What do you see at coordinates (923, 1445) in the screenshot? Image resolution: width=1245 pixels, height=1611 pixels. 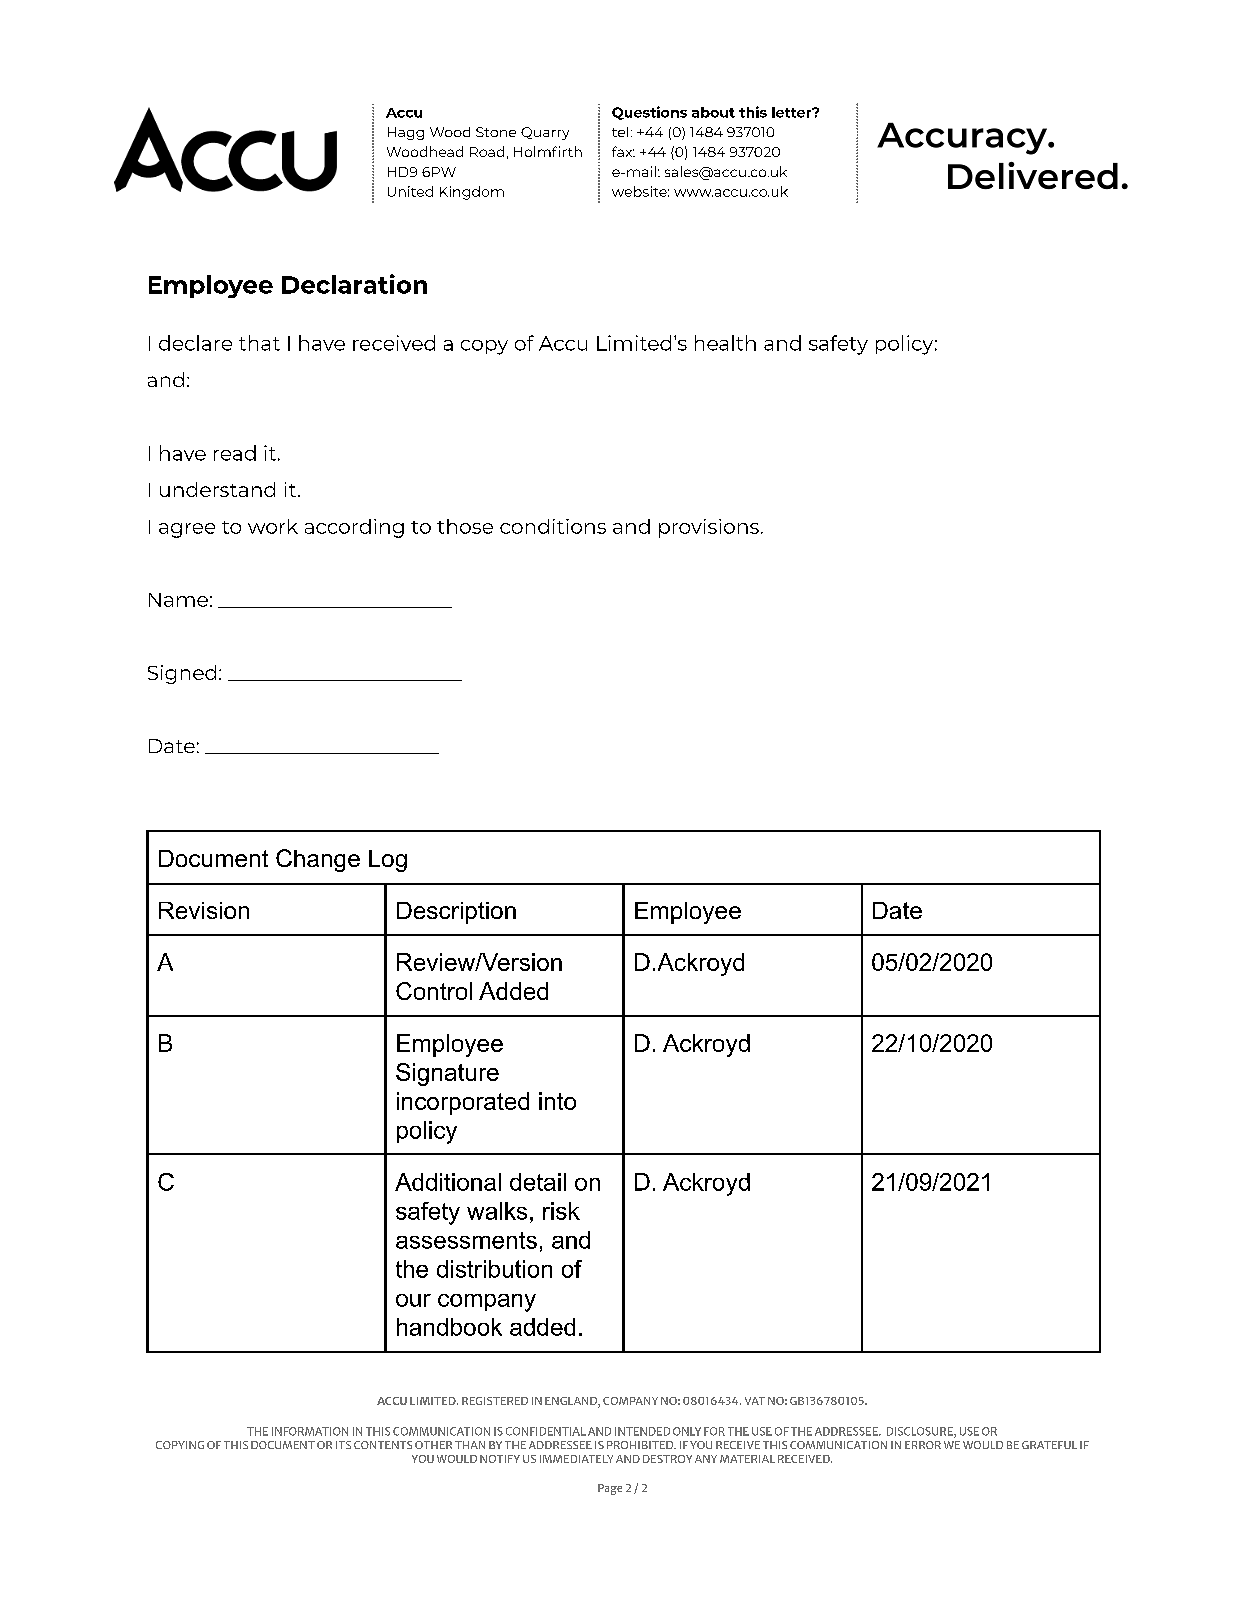 I see `ERROR` at bounding box center [923, 1445].
